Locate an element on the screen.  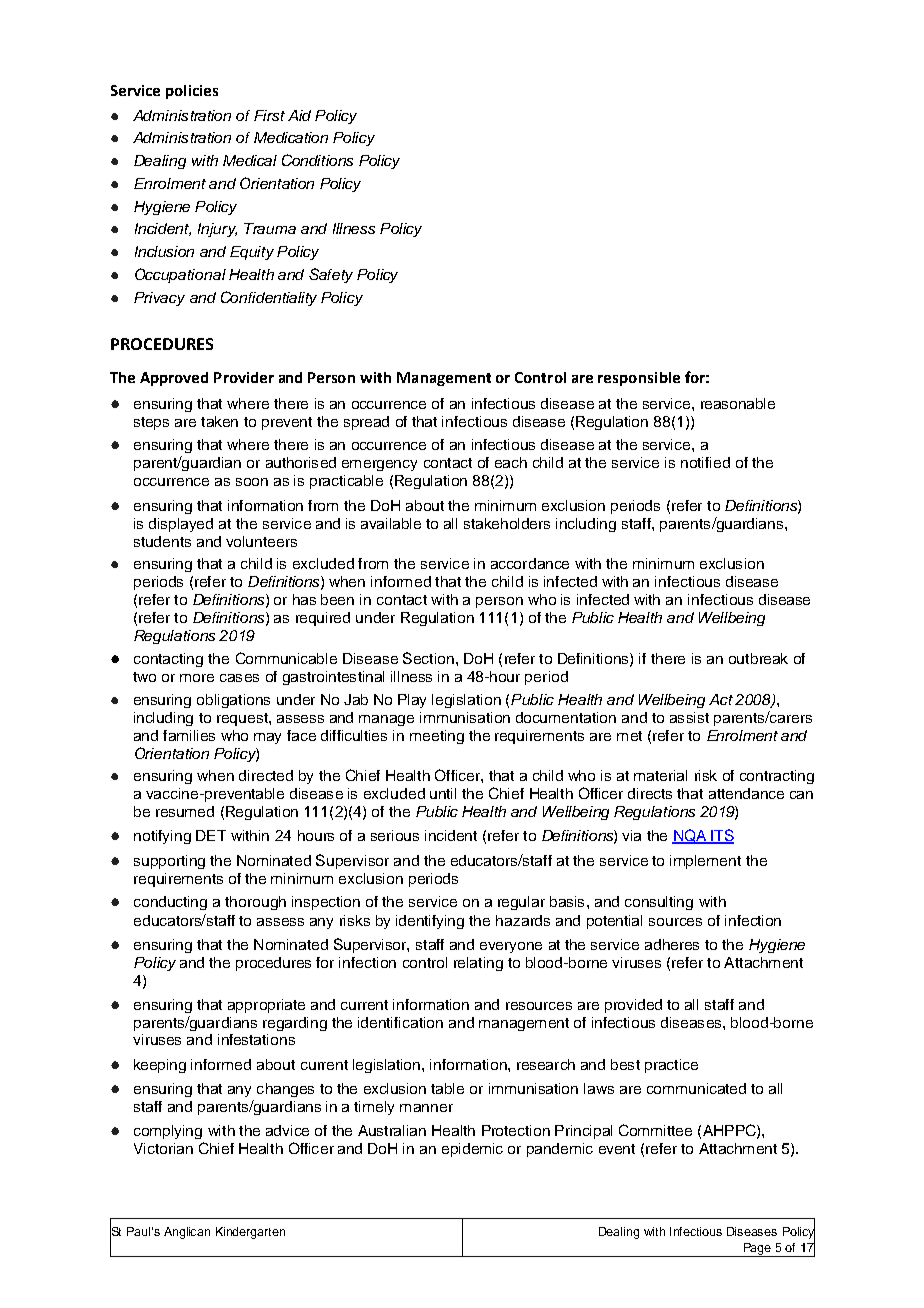
epidemic is located at coordinates (472, 1150).
